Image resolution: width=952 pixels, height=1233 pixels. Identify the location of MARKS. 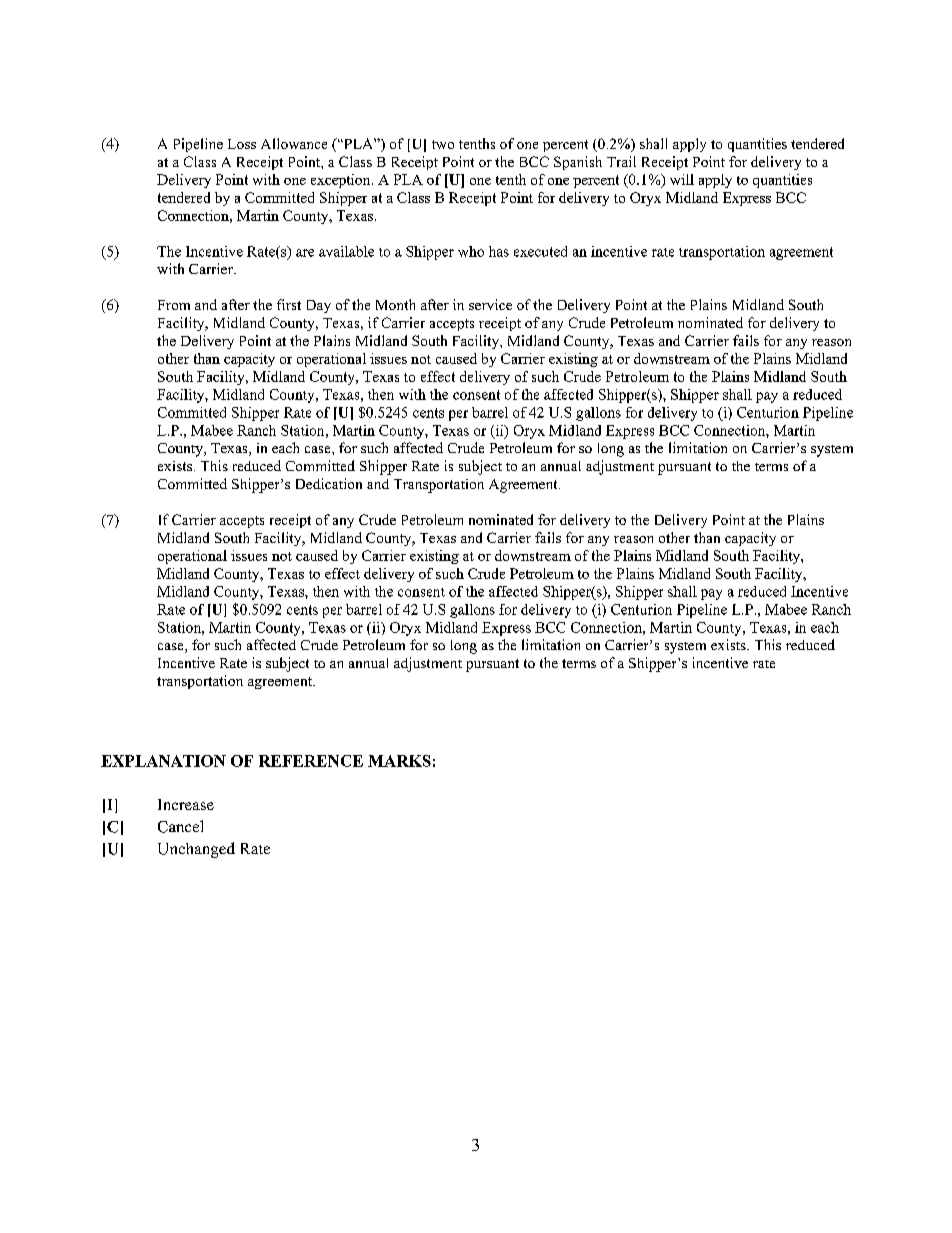
(399, 761).
